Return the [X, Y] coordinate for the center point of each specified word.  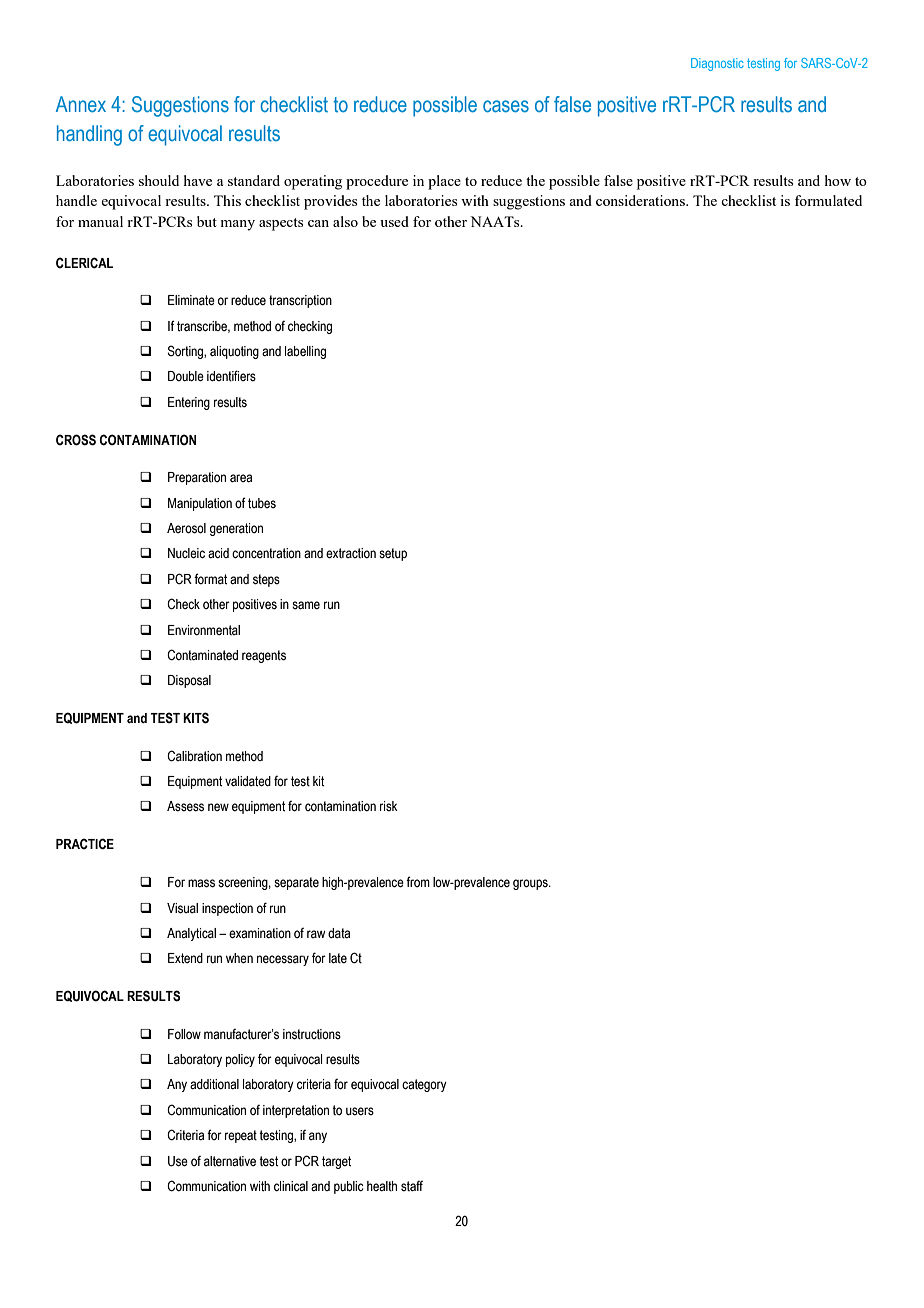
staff [412, 1186]
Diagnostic [717, 64]
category [424, 1085]
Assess [185, 806]
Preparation [197, 478]
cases [506, 106]
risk [389, 806]
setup [393, 554]
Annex [81, 104]
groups [531, 884]
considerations [641, 200]
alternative [230, 1161]
